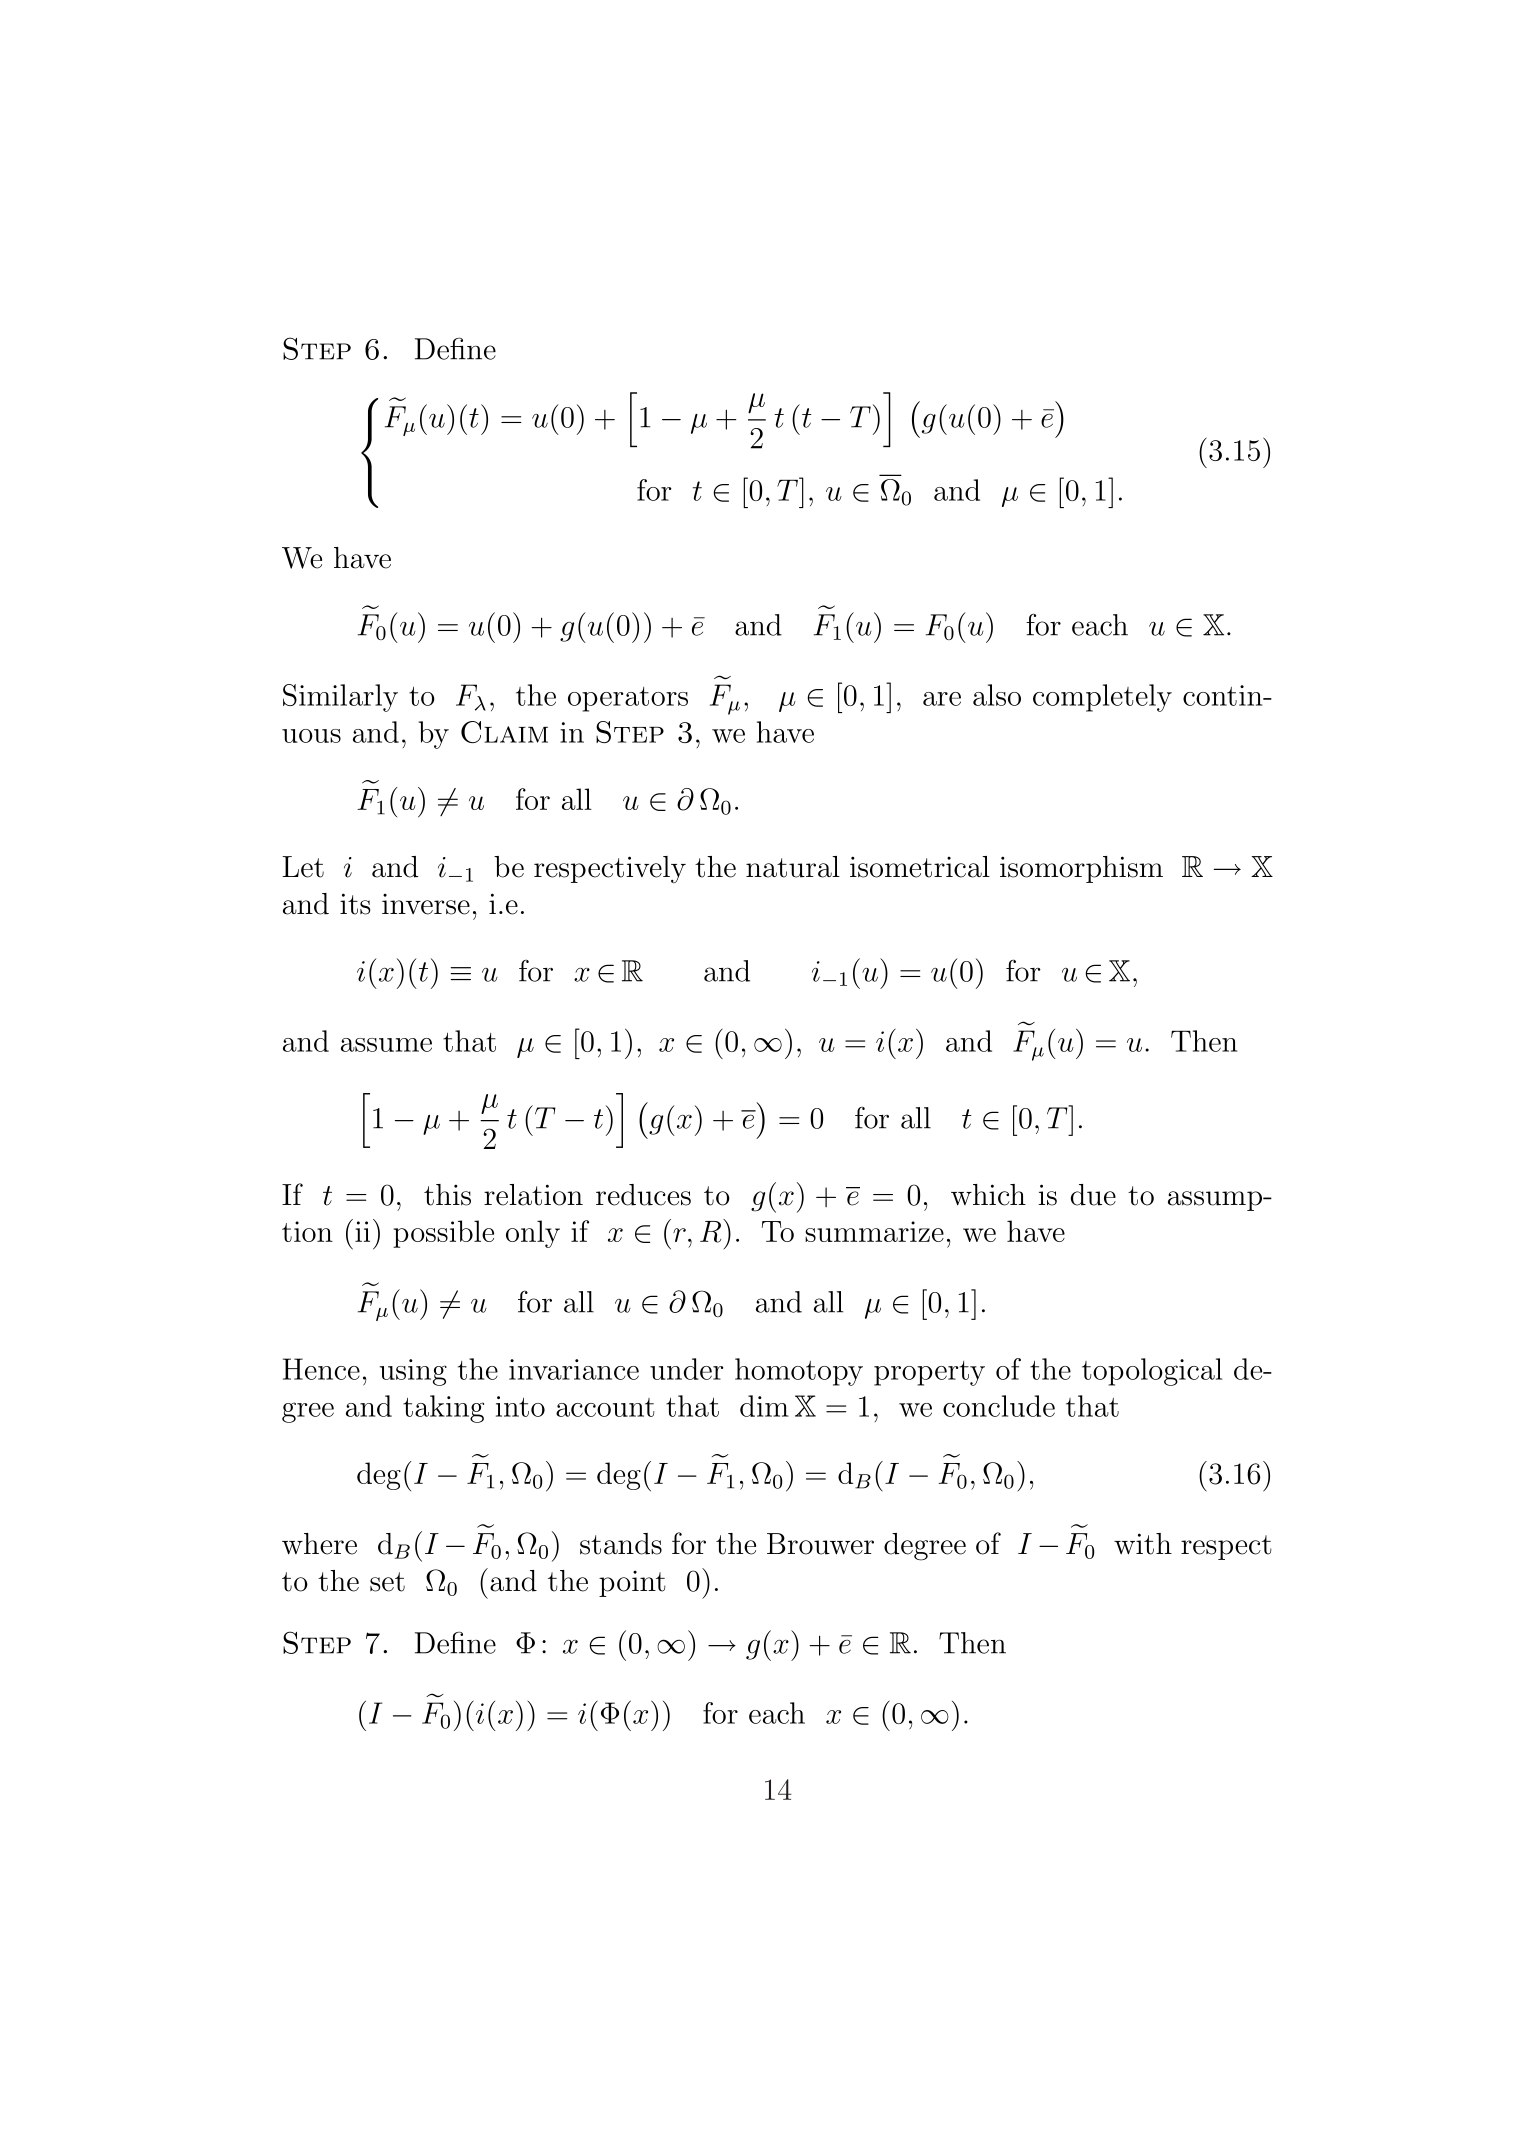  I want to click on operators, so click(628, 699).
